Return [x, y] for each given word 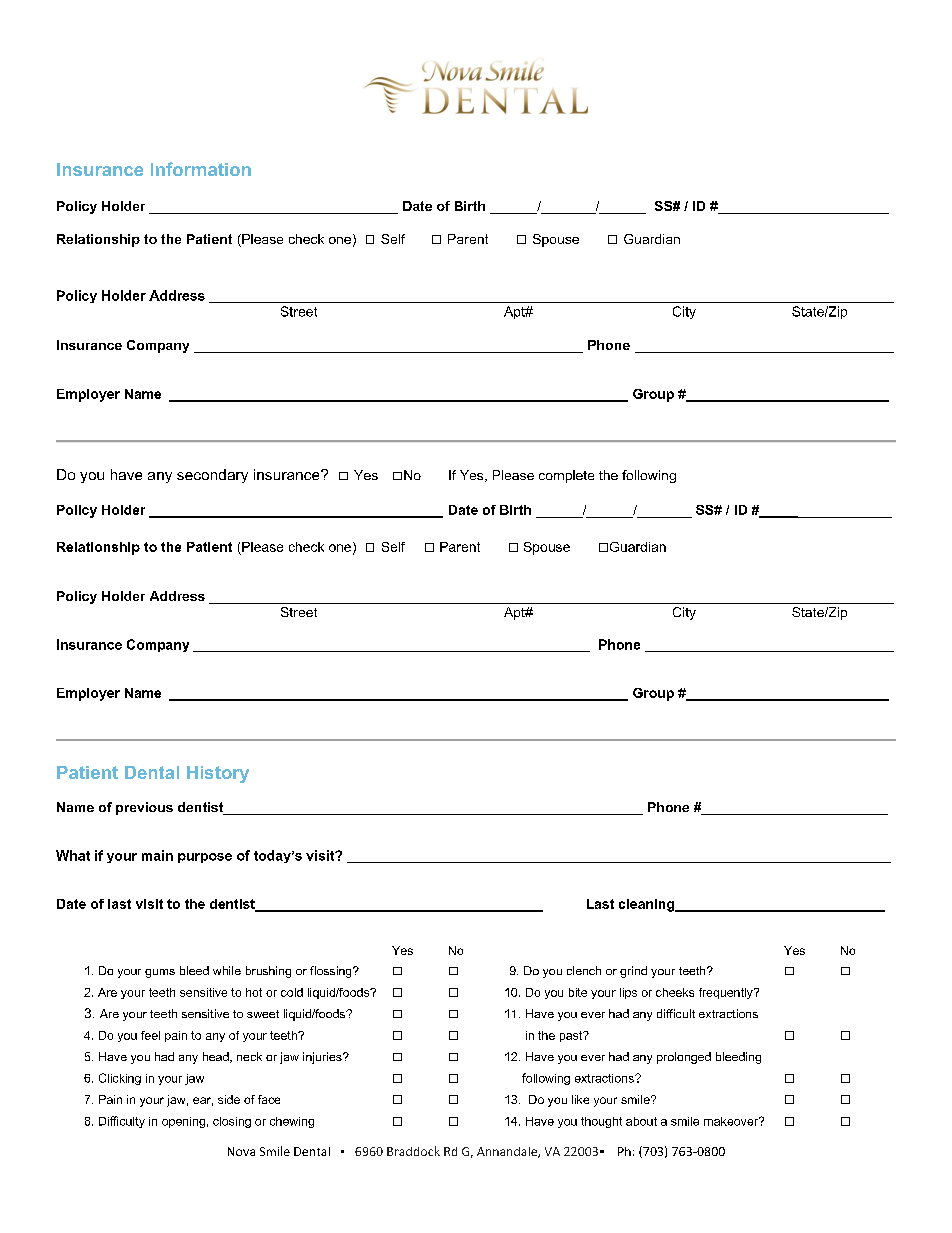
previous [144, 808]
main [157, 855]
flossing [332, 972]
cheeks [675, 992]
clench [584, 970]
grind [633, 972]
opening [183, 1122]
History [218, 774]
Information [201, 169]
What [73, 855]
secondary [212, 476]
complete [566, 476]
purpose [205, 858]
